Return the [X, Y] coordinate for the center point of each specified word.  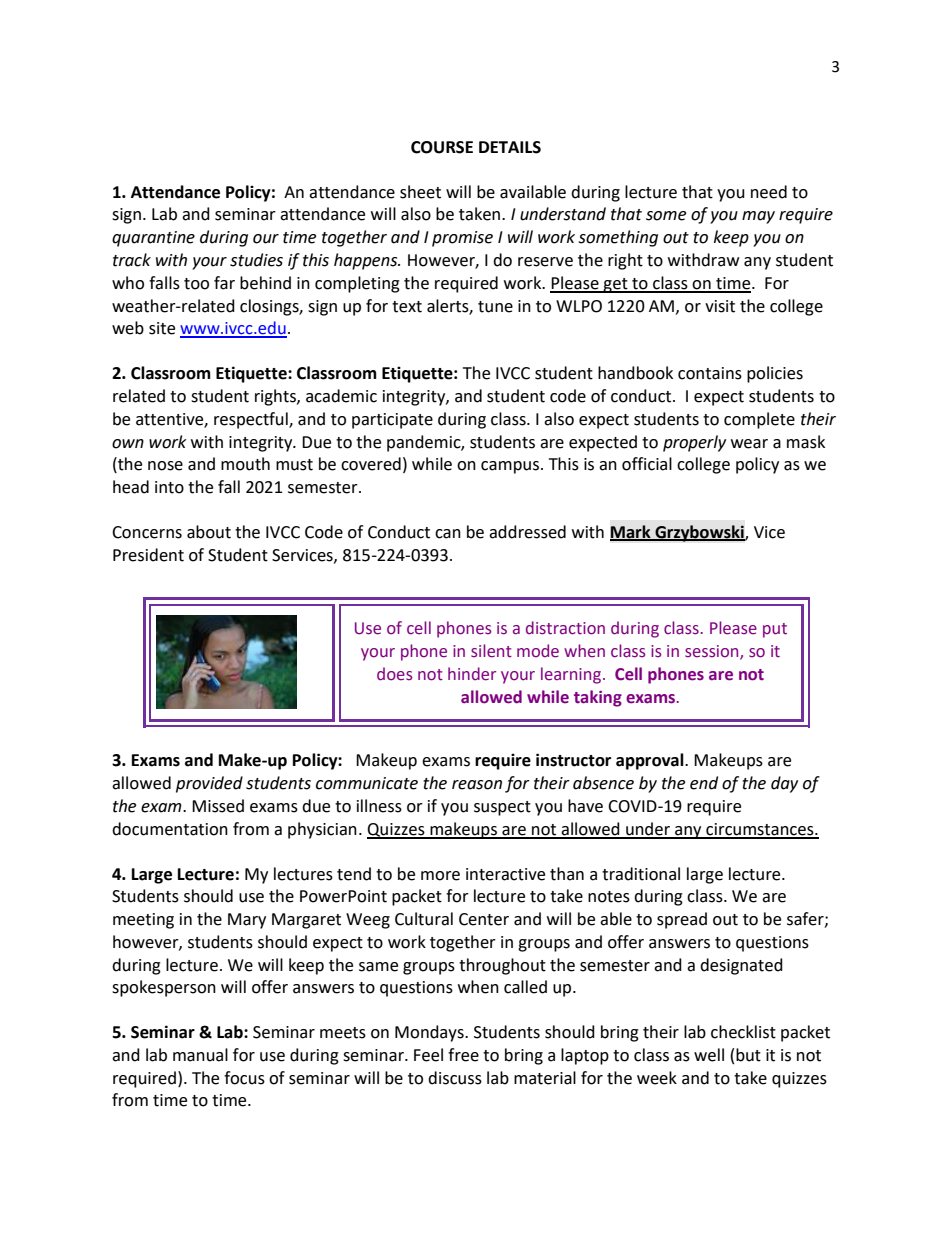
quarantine [153, 239]
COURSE [442, 147]
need [769, 192]
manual [200, 1055]
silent [491, 651]
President [148, 555]
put [775, 630]
